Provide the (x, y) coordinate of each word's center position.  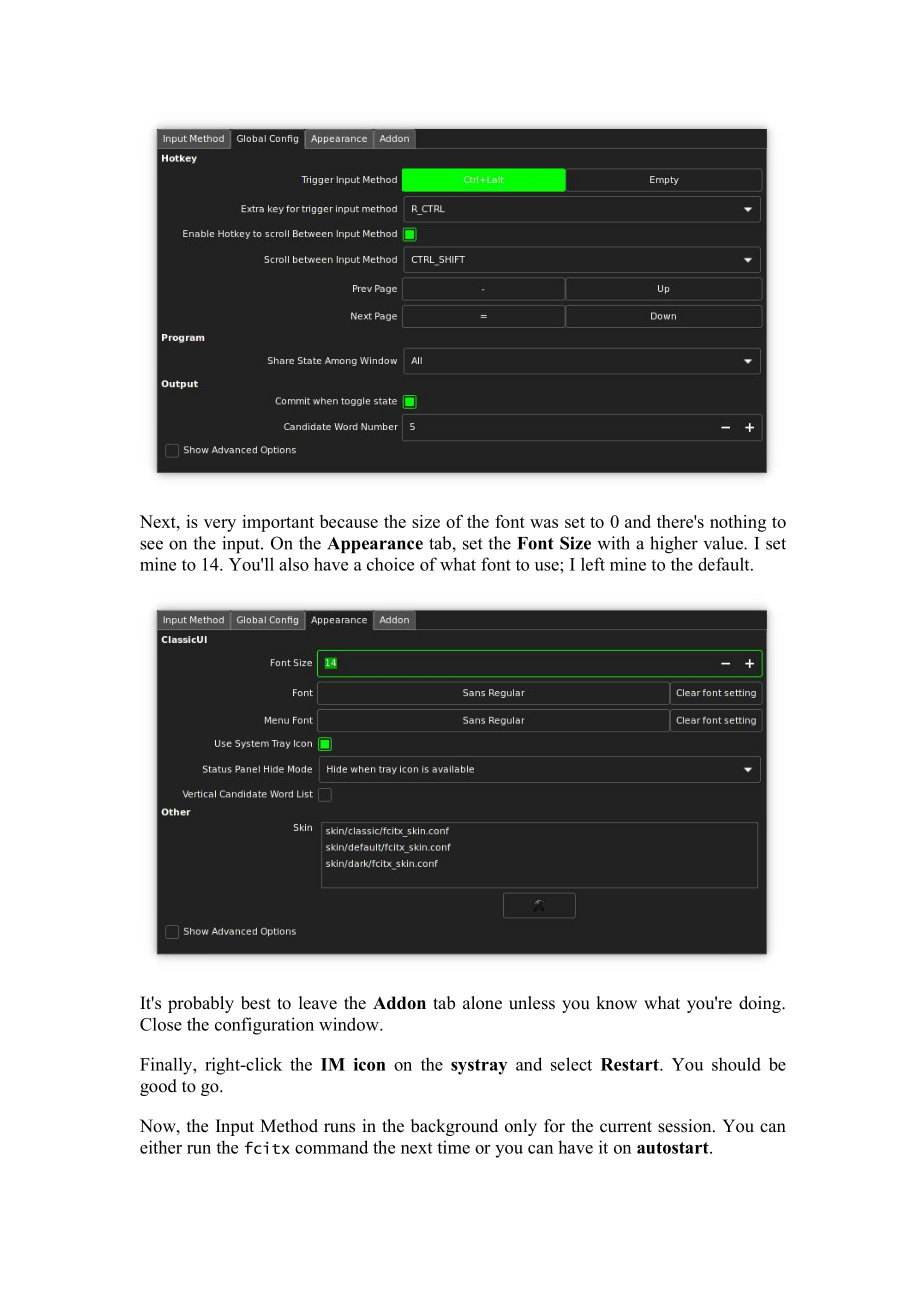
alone (482, 1003)
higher (674, 545)
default (725, 564)
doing (761, 1004)
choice (390, 564)
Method (289, 1126)
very (220, 525)
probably (201, 1004)
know (616, 1003)
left (593, 564)
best (256, 1003)
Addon (399, 1003)
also (294, 564)
